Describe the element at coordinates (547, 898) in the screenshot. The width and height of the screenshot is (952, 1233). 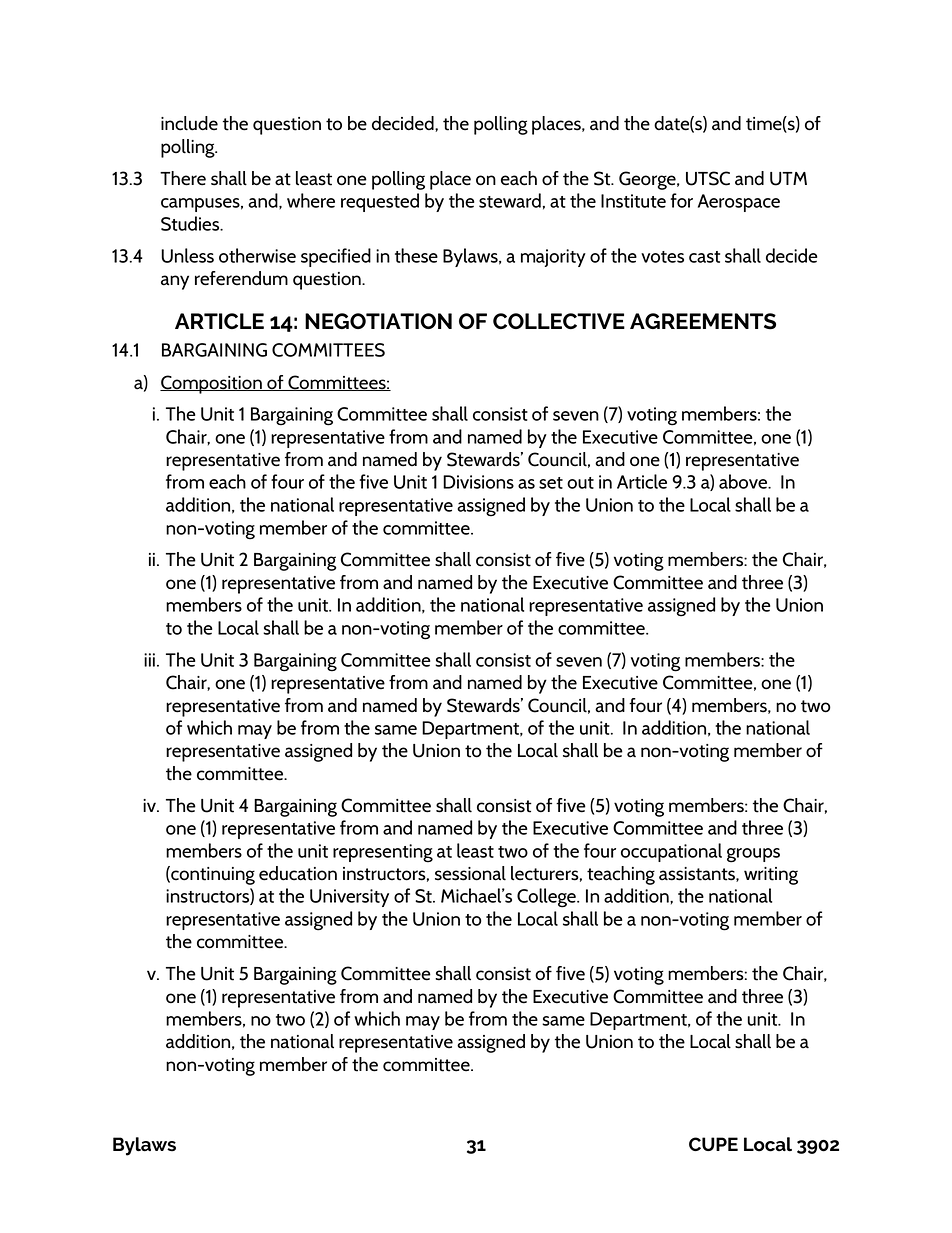
I see `College` at that location.
